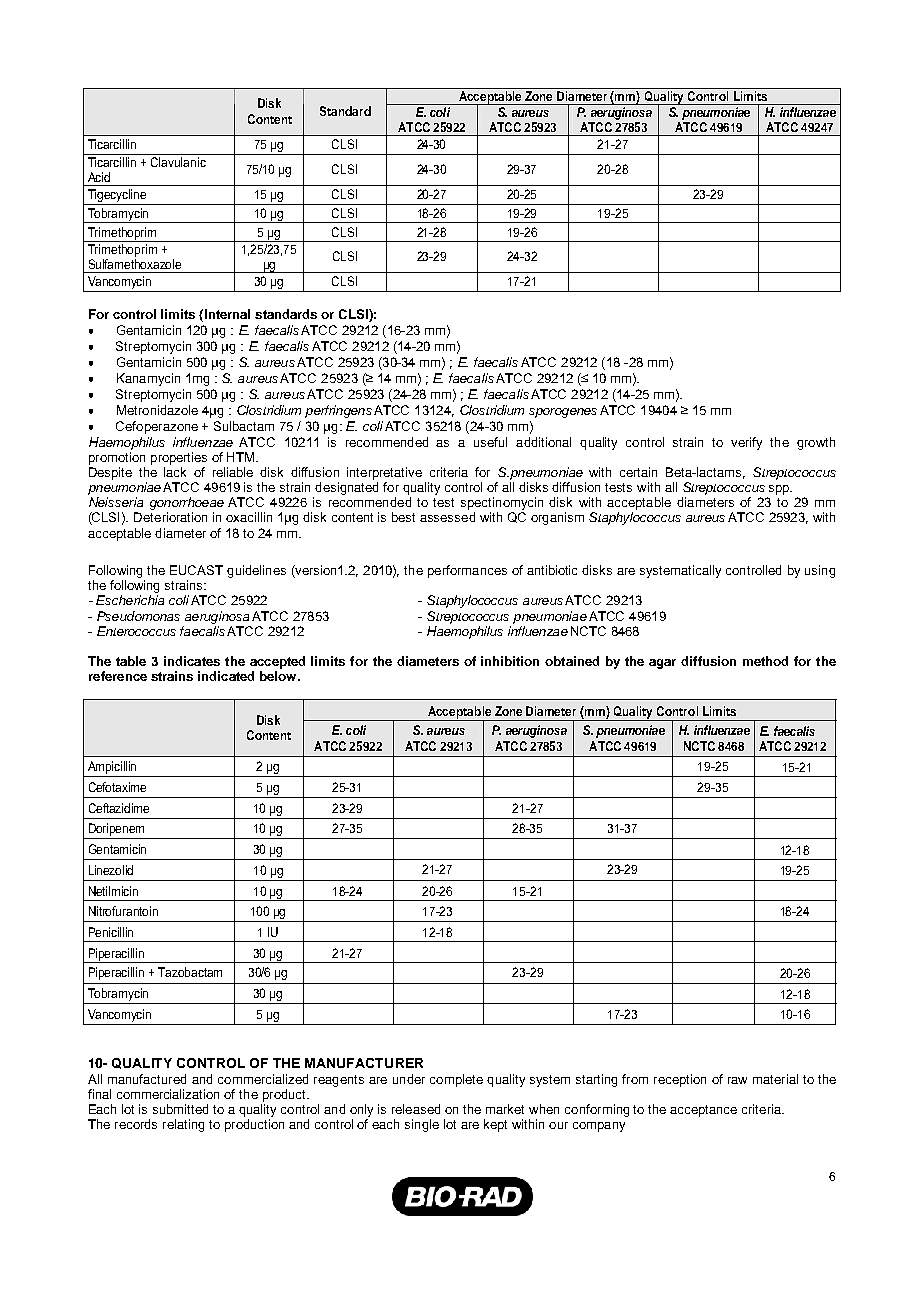 The height and width of the document is (1308, 924). Describe the element at coordinates (178, 162) in the document. I see `Clavulanic` at that location.
